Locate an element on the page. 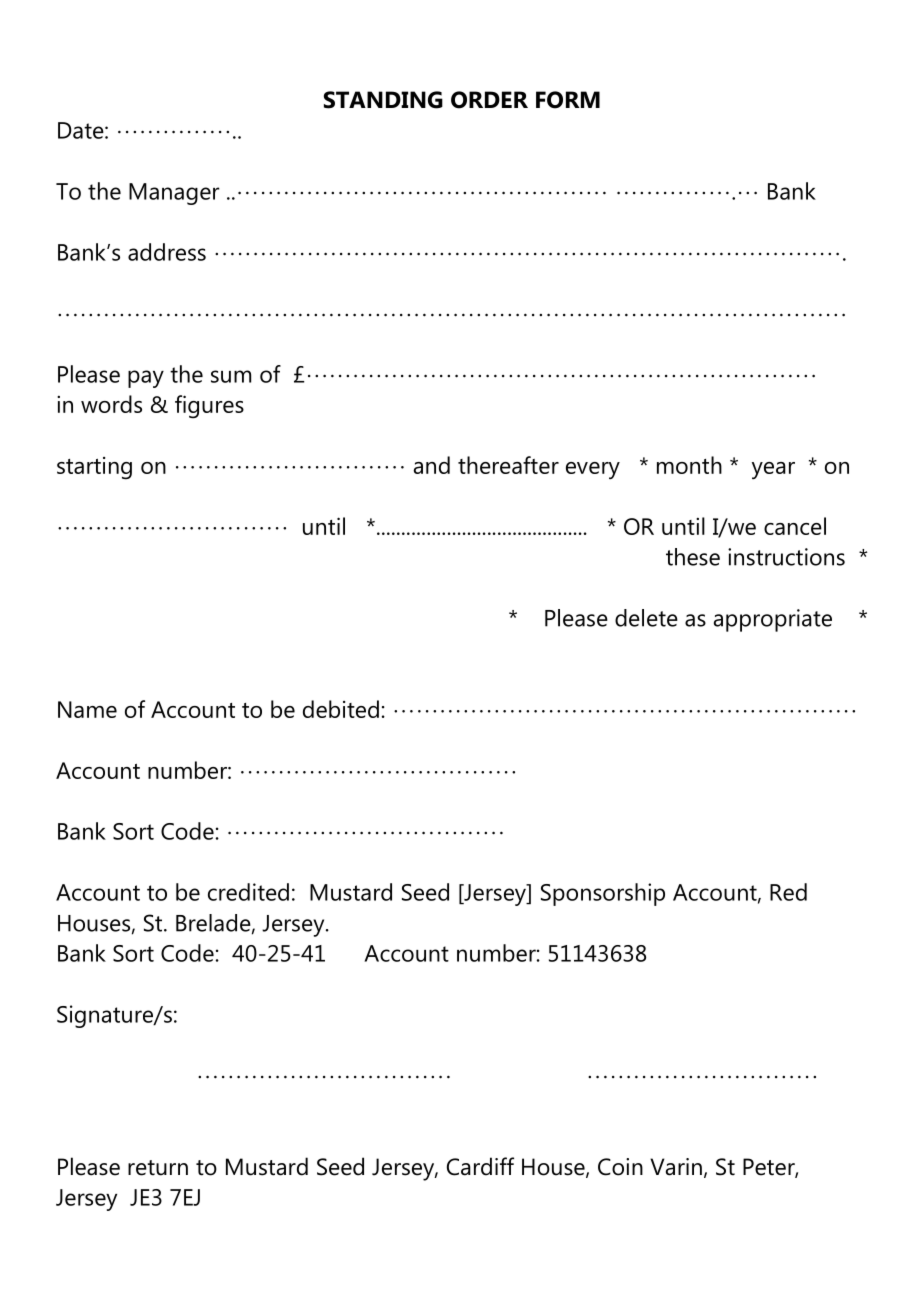 The image size is (924, 1308). return is located at coordinates (158, 1168).
